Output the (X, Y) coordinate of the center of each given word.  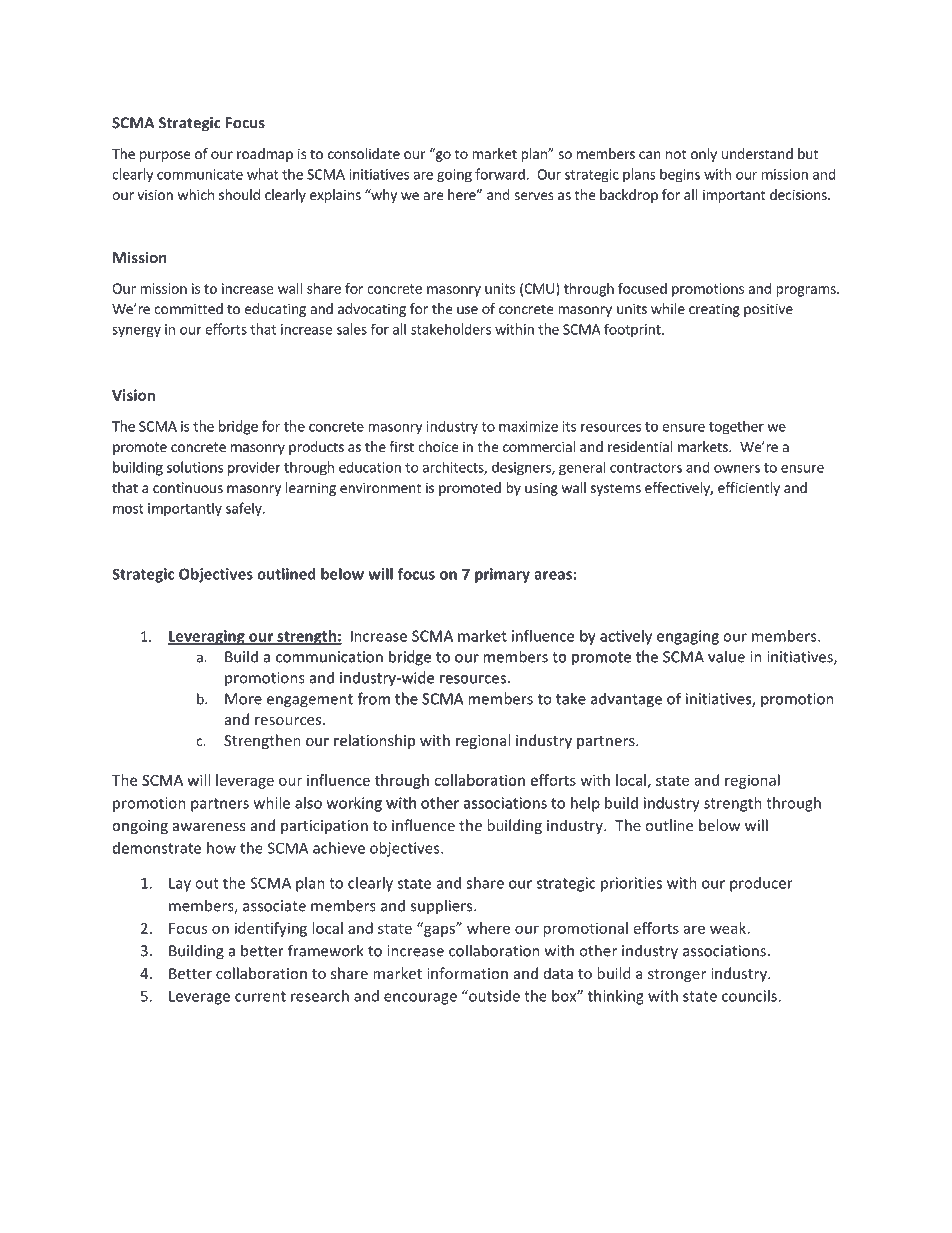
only (704, 155)
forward (500, 174)
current (260, 996)
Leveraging (207, 637)
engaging (688, 637)
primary (502, 575)
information (467, 973)
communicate (200, 174)
